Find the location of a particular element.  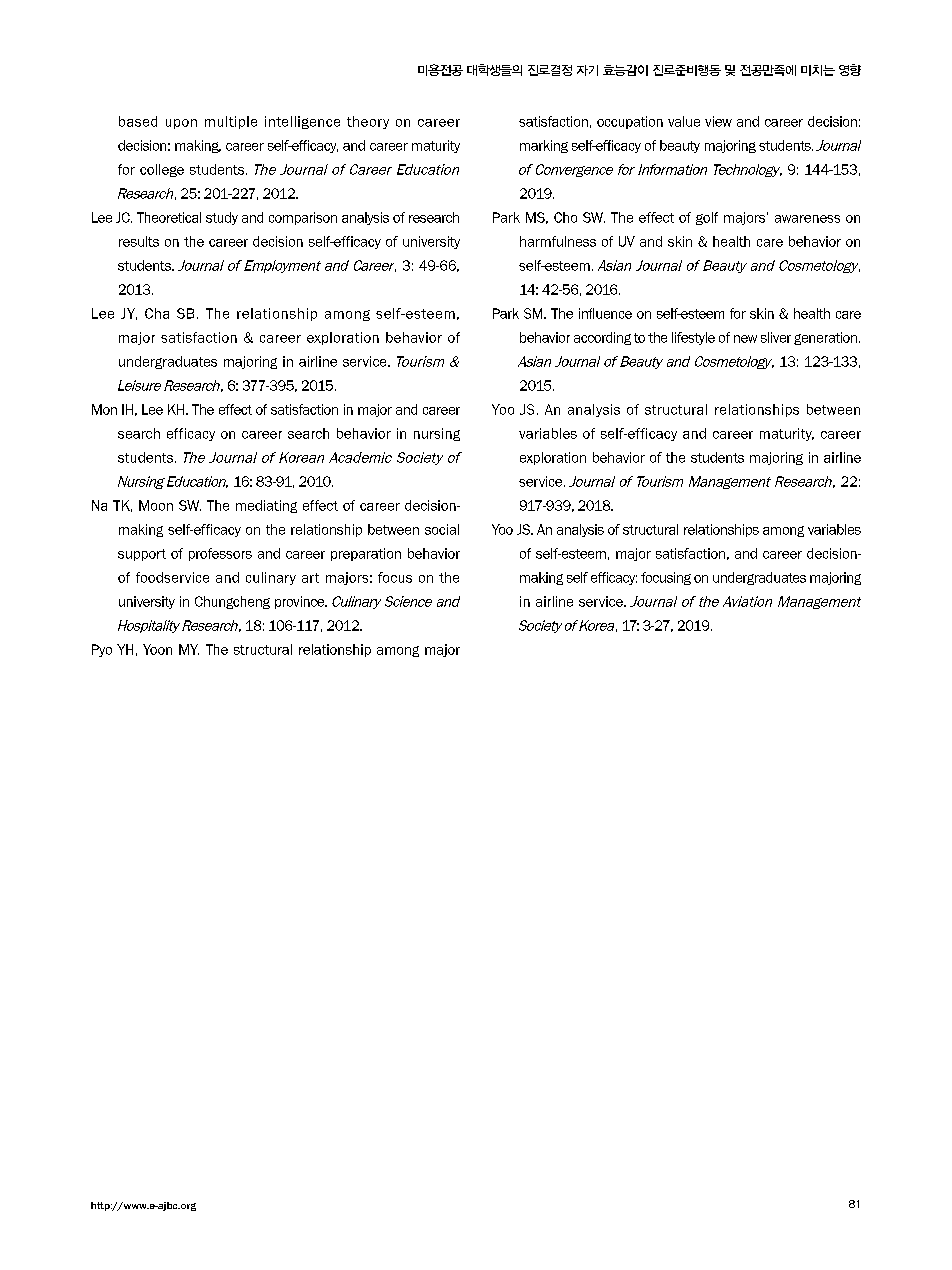

according is located at coordinates (602, 338).
